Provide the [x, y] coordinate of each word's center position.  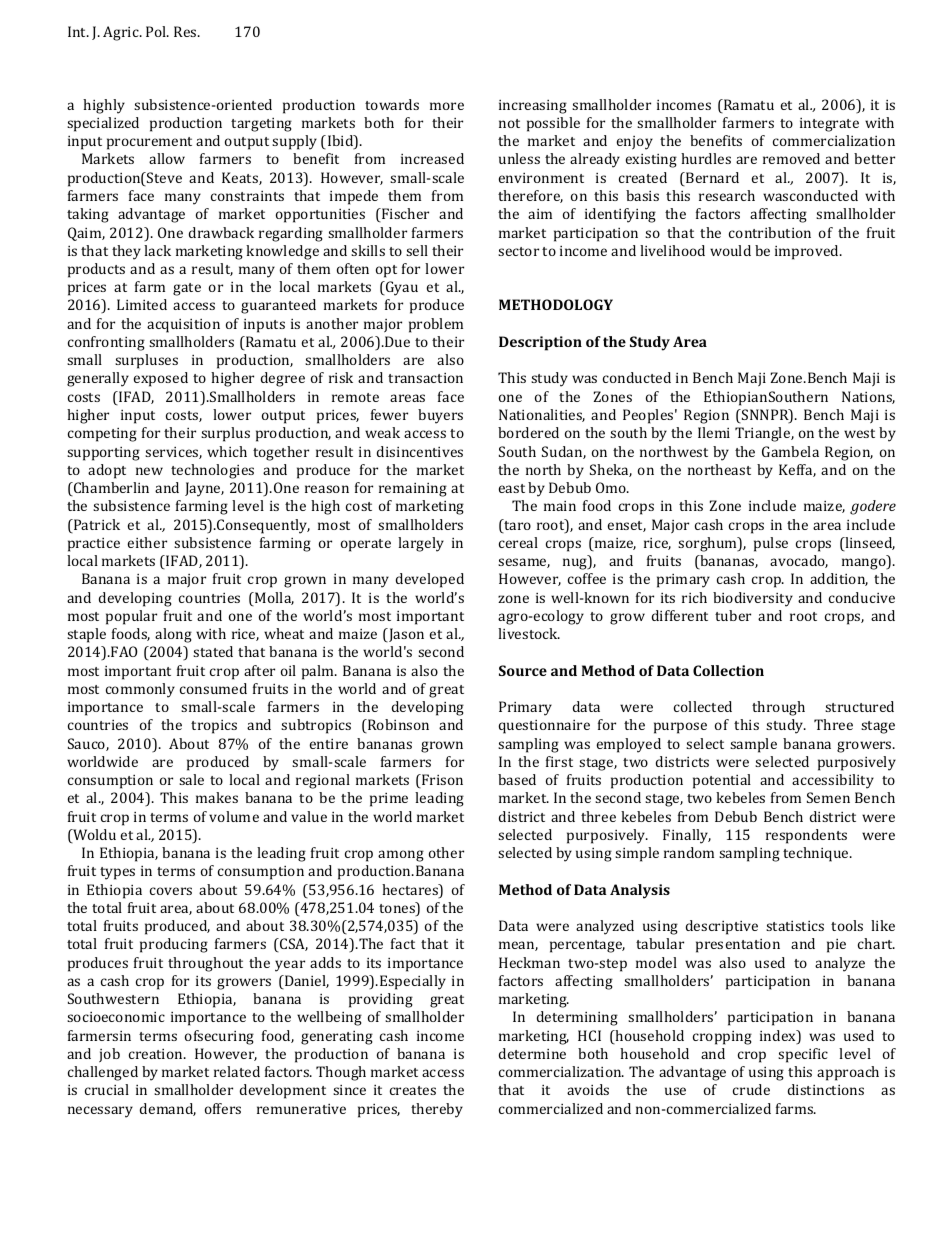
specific [803, 1055]
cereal [518, 542]
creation [157, 1054]
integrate [829, 125]
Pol [157, 31]
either [147, 542]
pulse [771, 544]
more [447, 106]
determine [532, 1053]
